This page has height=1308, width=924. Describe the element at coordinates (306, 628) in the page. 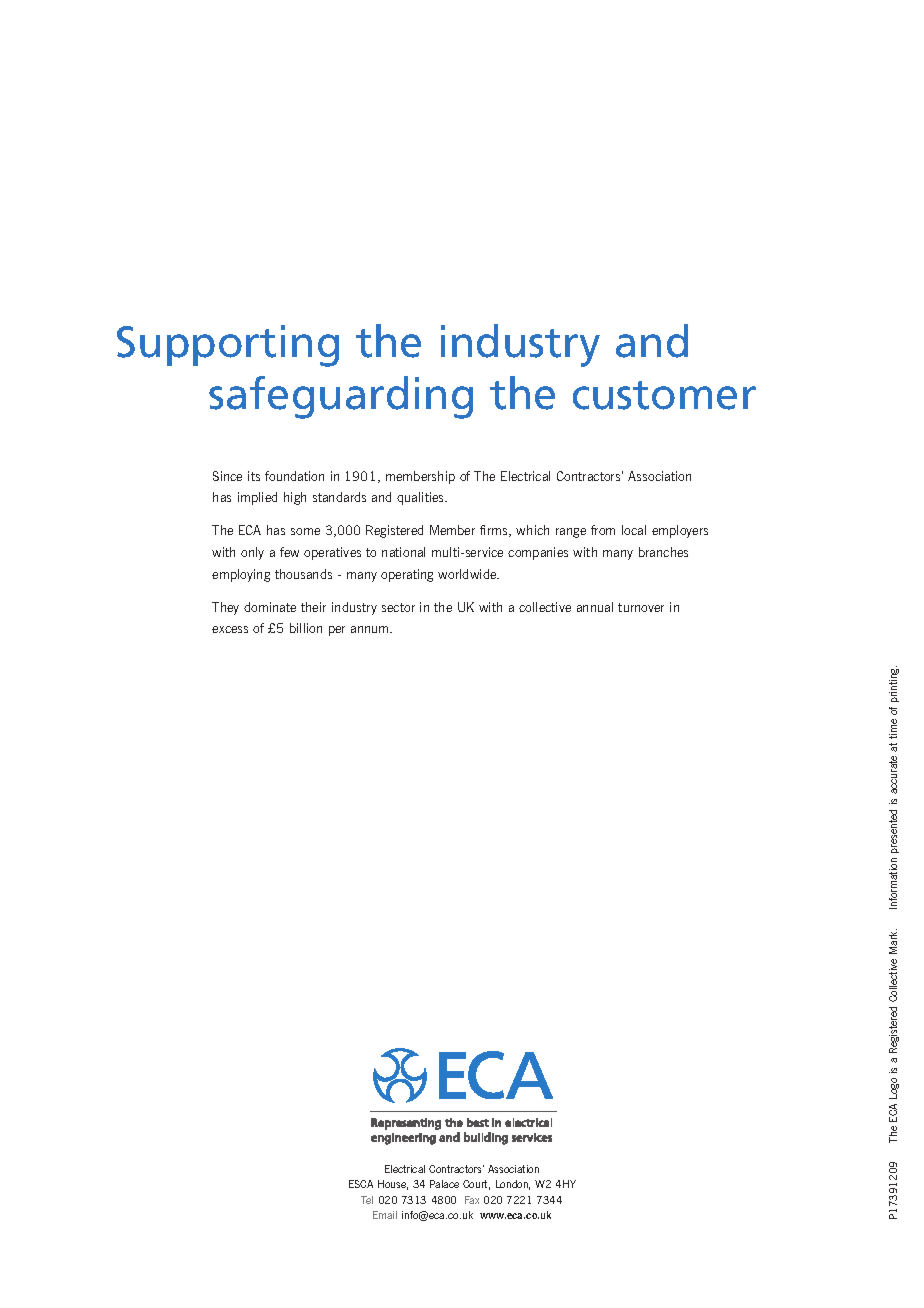

I see `billion` at that location.
